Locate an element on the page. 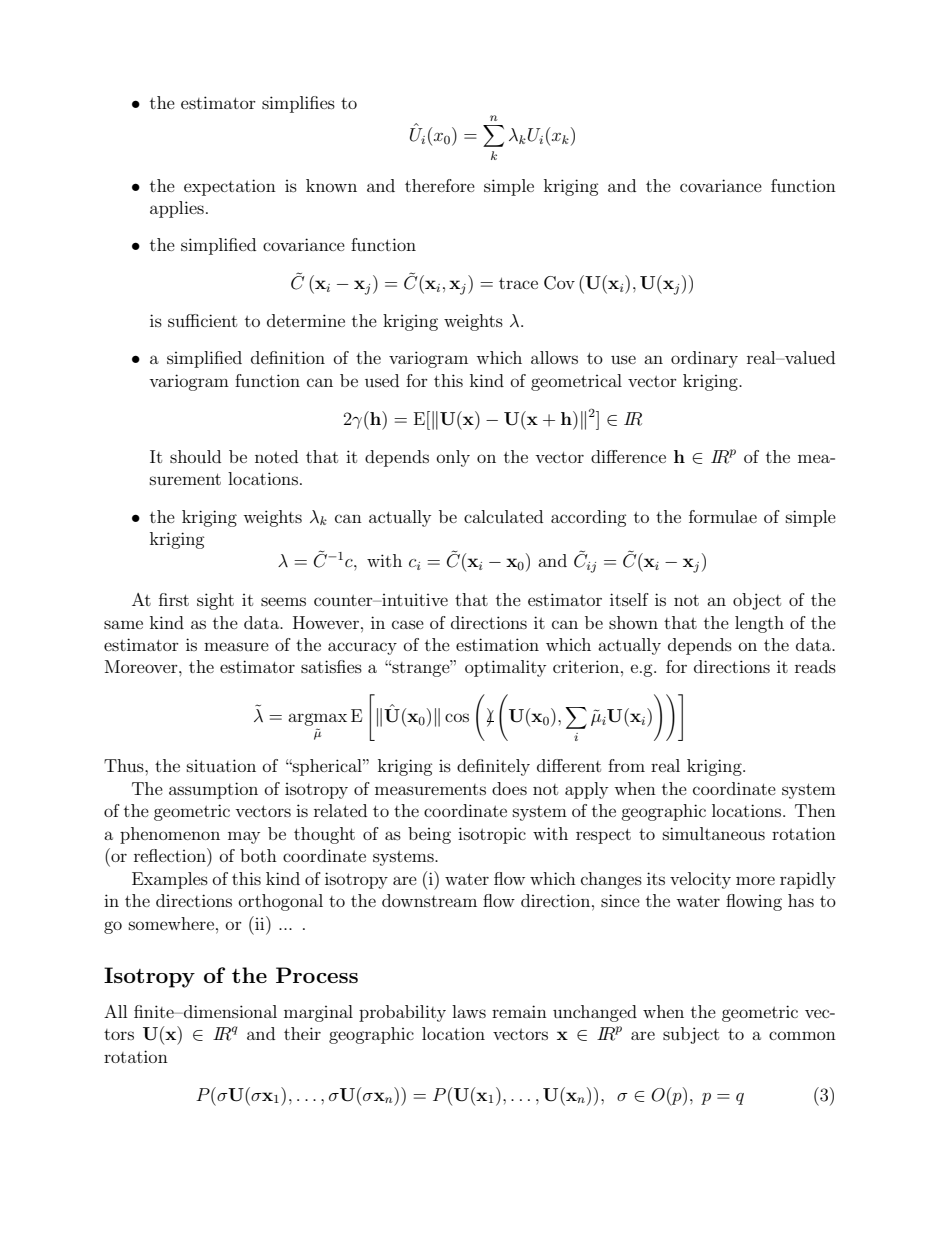 Image resolution: width=952 pixels, height=1233 pixels. subject is located at coordinates (691, 1035).
